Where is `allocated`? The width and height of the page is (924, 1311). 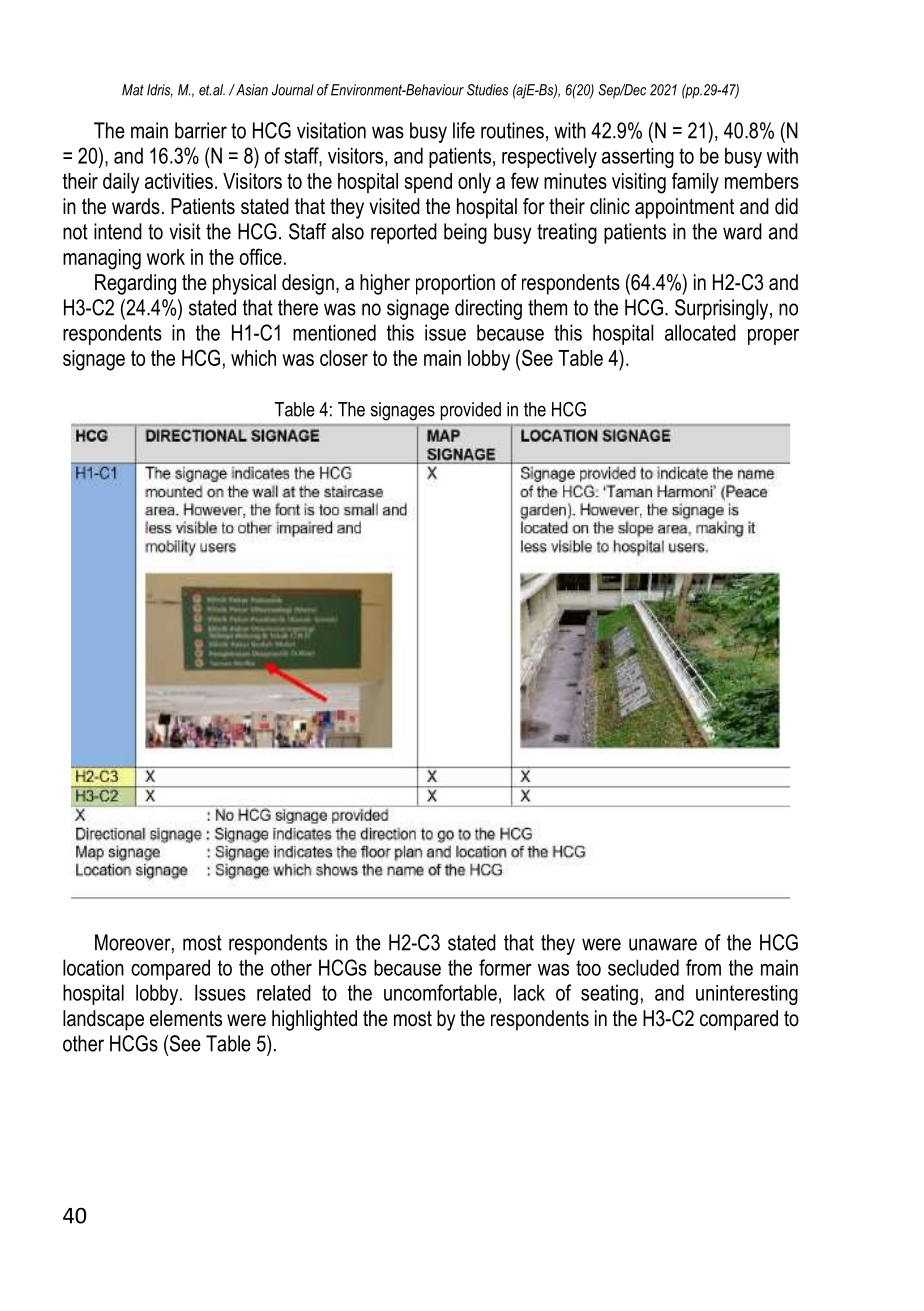 allocated is located at coordinates (700, 332).
